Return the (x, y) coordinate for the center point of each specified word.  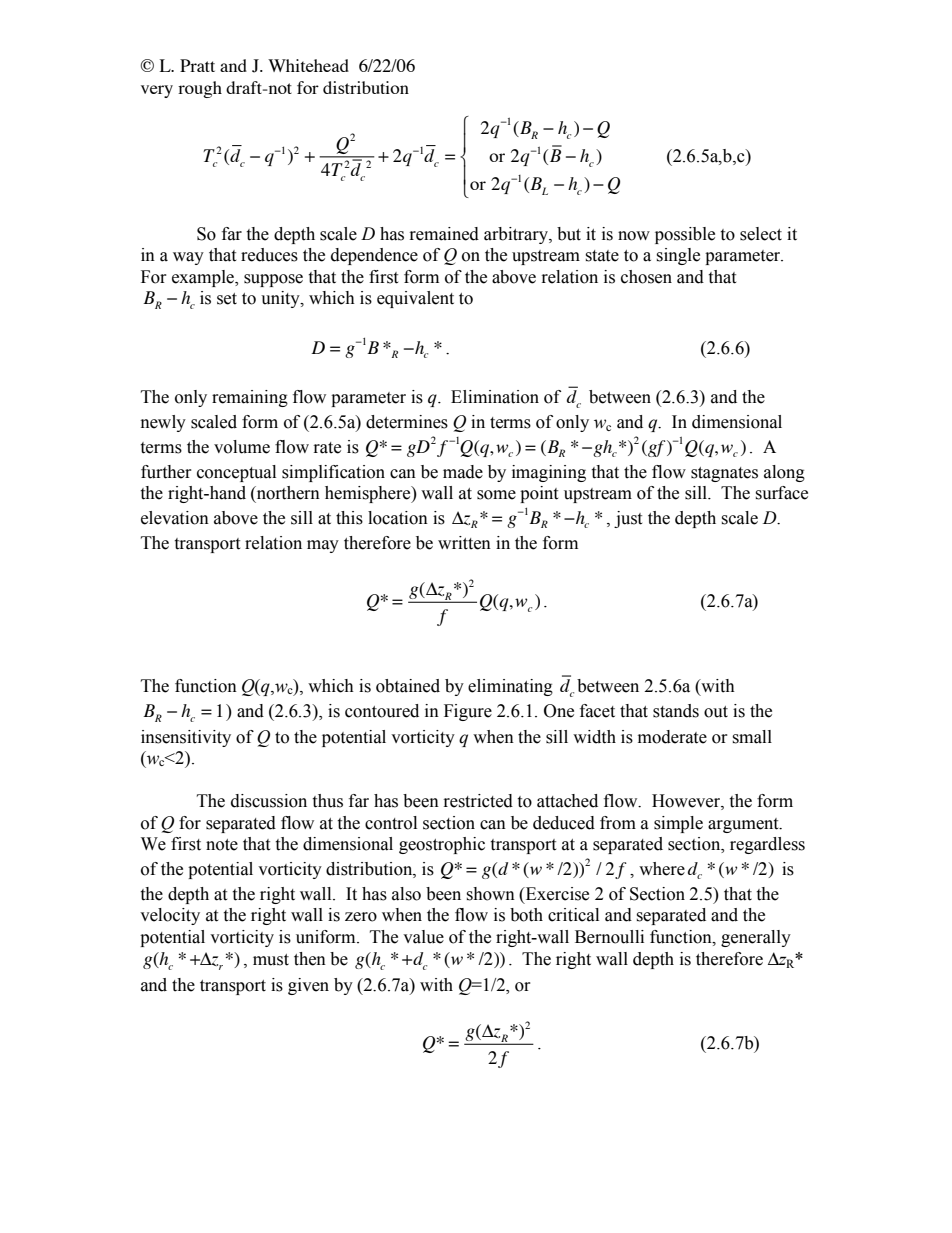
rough (200, 89)
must (271, 960)
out (716, 712)
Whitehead (308, 65)
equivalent (415, 299)
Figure (468, 712)
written (464, 543)
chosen (646, 277)
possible (685, 235)
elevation (175, 518)
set (227, 299)
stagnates (724, 474)
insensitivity (186, 738)
